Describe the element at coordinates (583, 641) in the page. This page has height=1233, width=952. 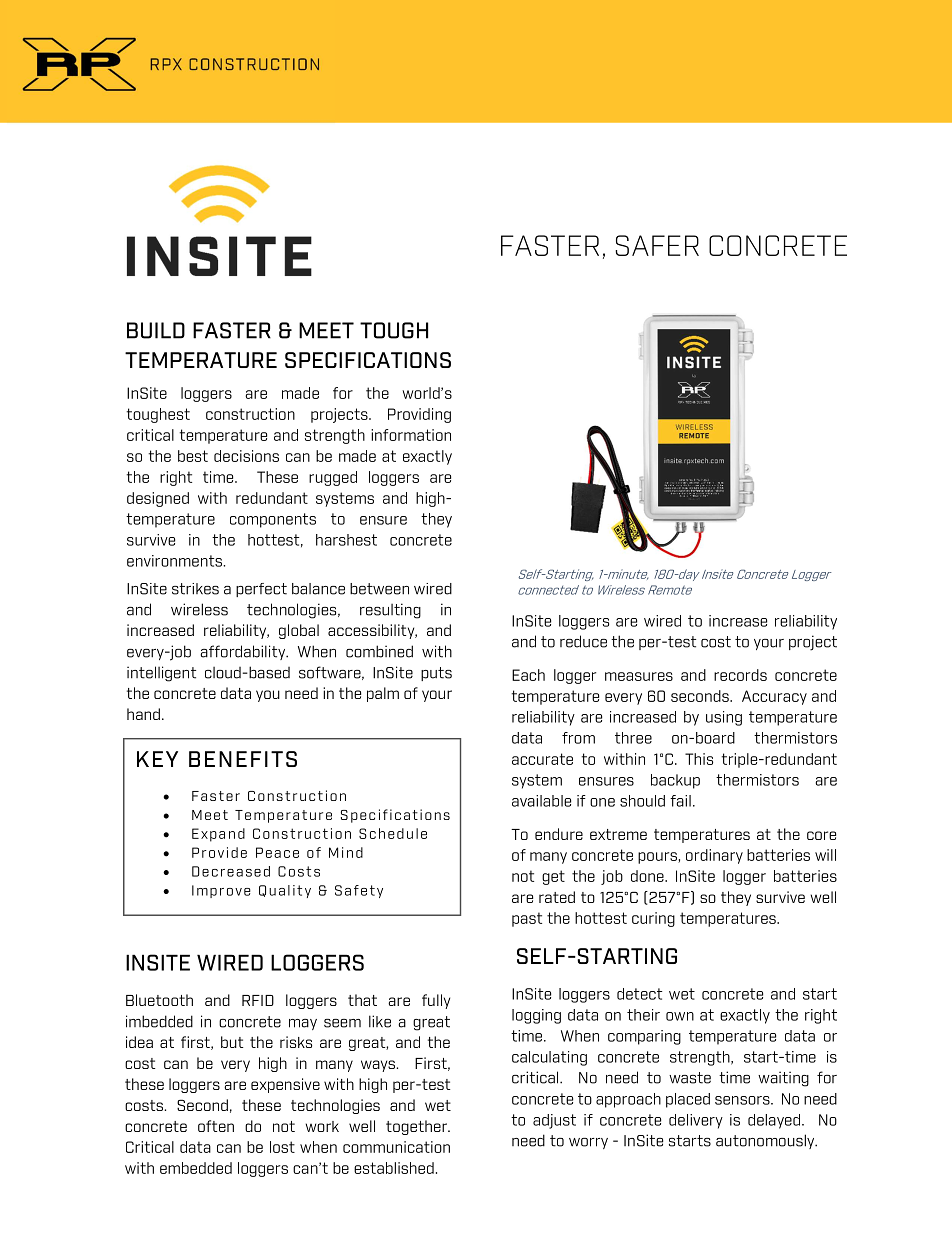
I see `reduce` at that location.
